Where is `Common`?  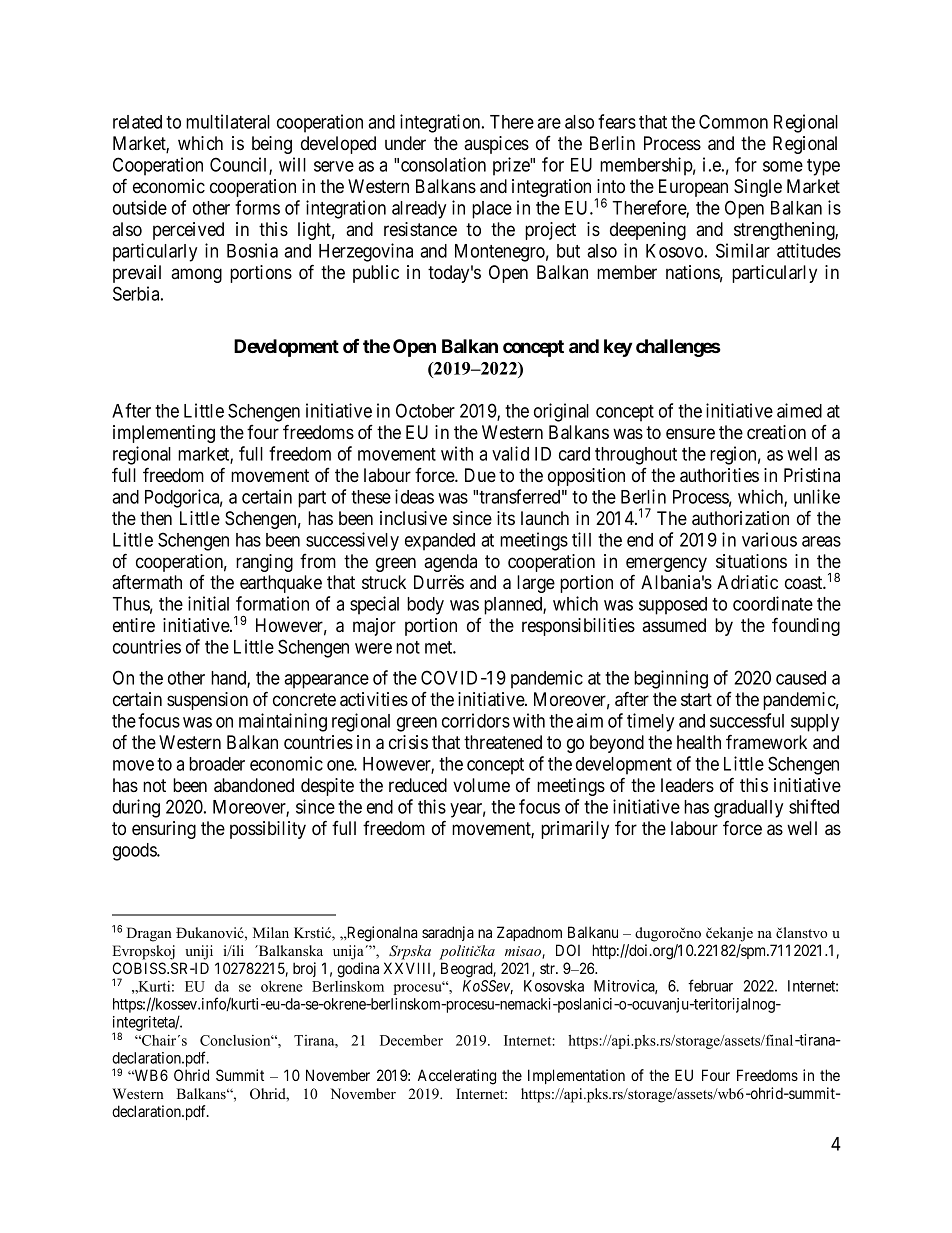 Common is located at coordinates (733, 121).
